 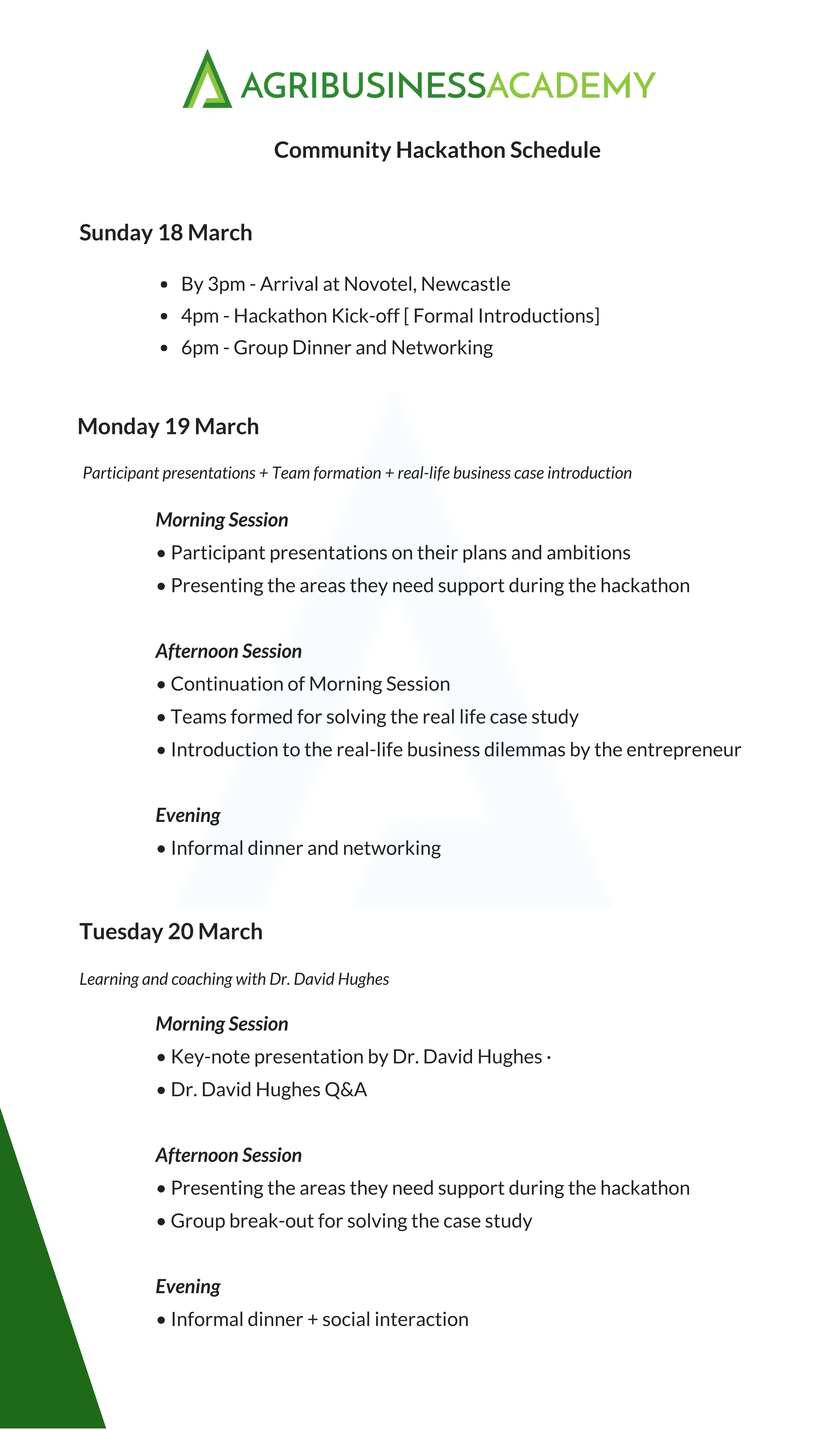 What do you see at coordinates (684, 751) in the screenshot?
I see `entrepreneur` at bounding box center [684, 751].
